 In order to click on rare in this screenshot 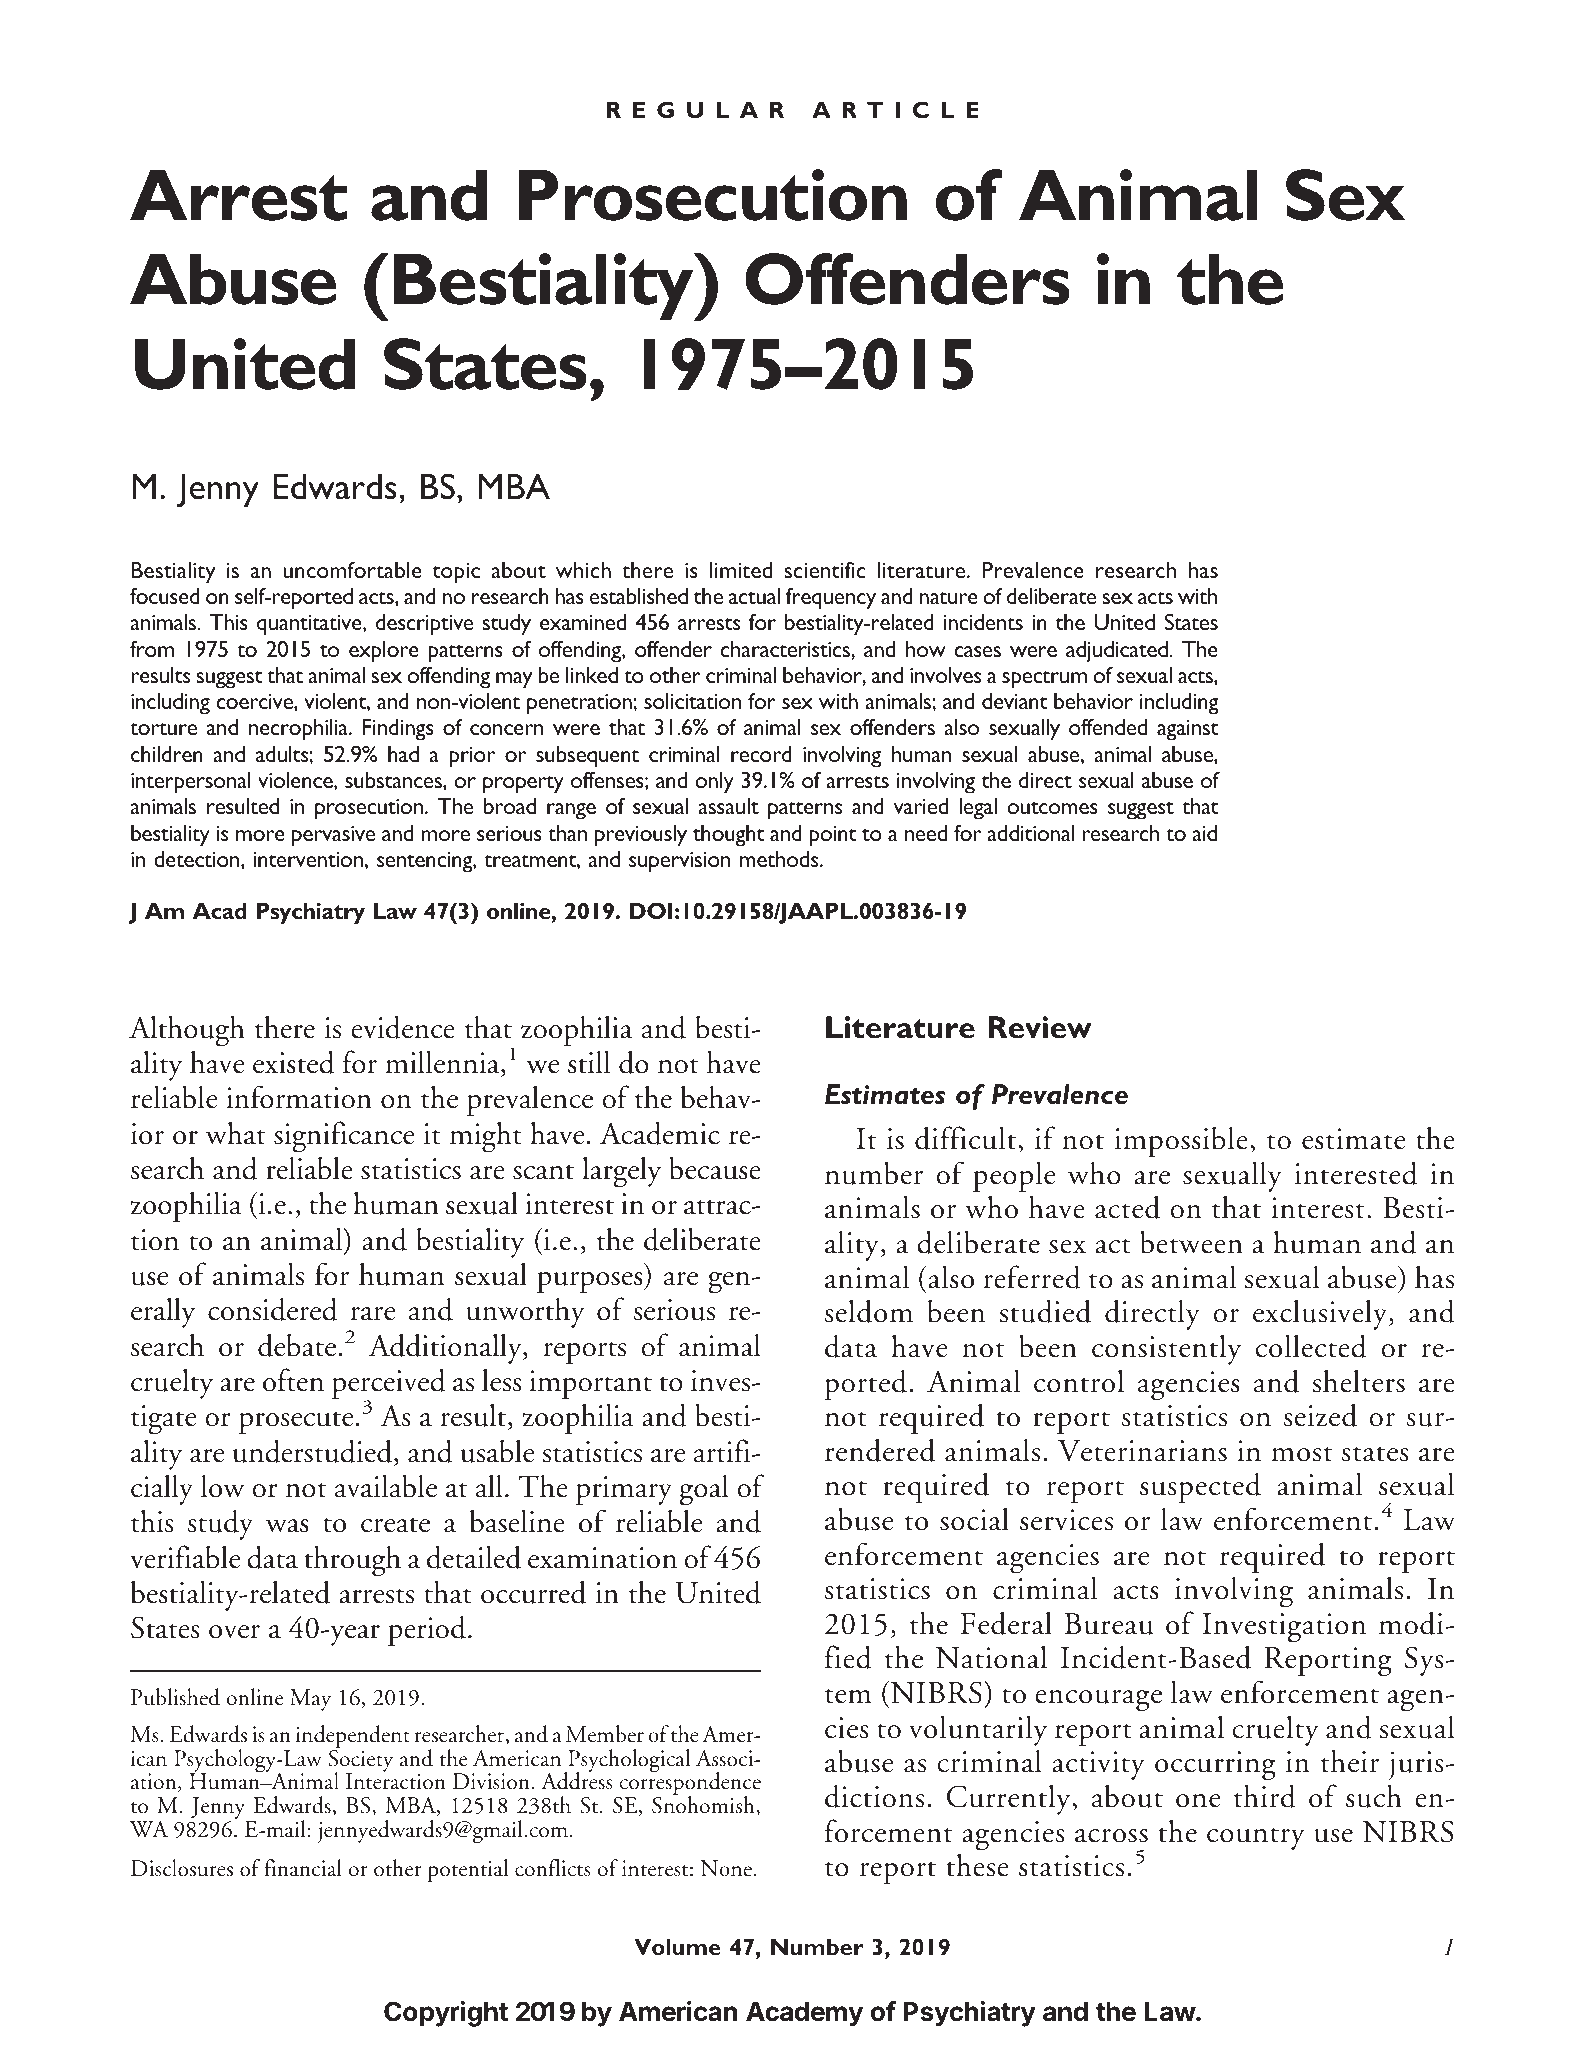, I will do `click(373, 1314)`.
